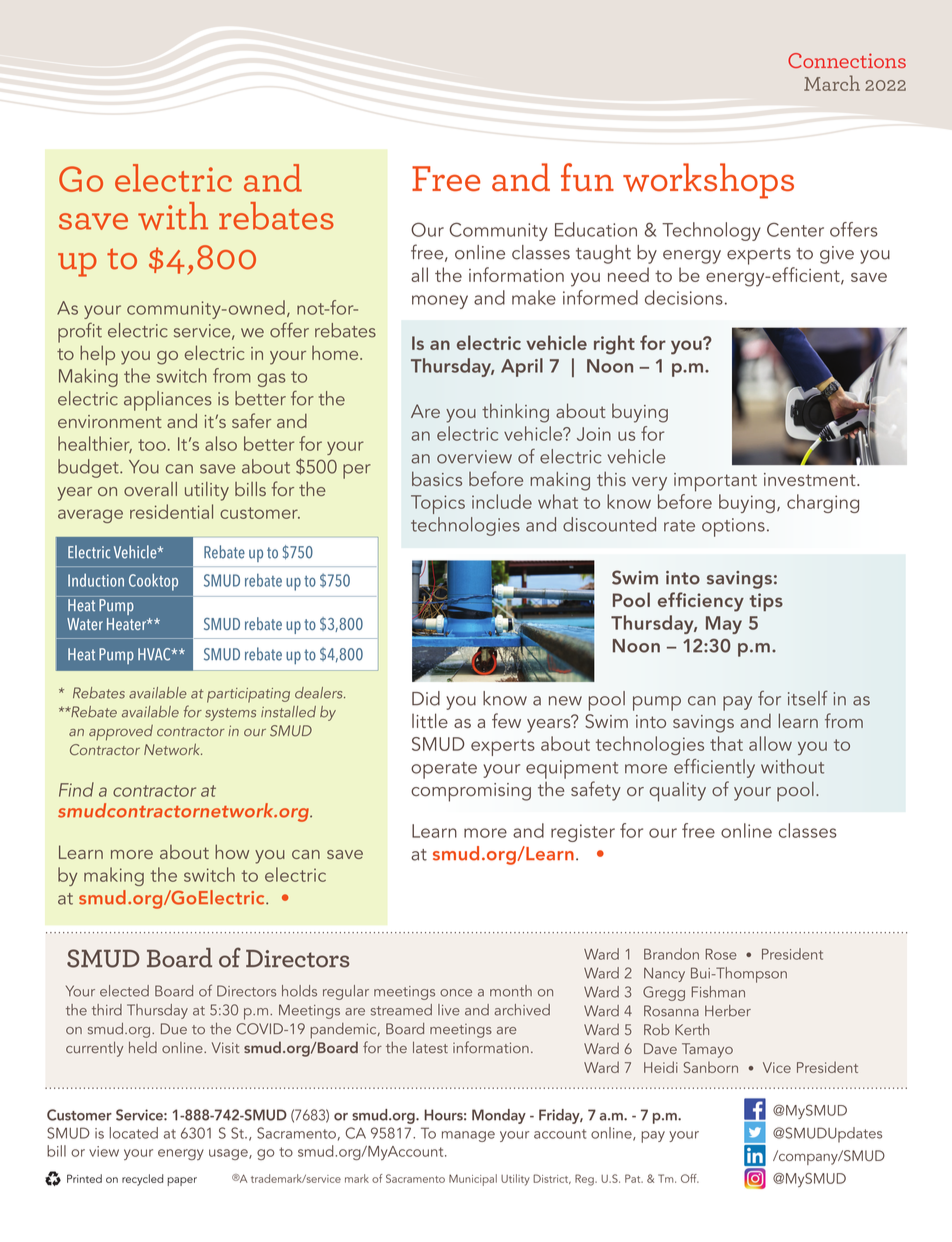 This screenshot has width=952, height=1242. I want to click on help, so click(97, 355).
